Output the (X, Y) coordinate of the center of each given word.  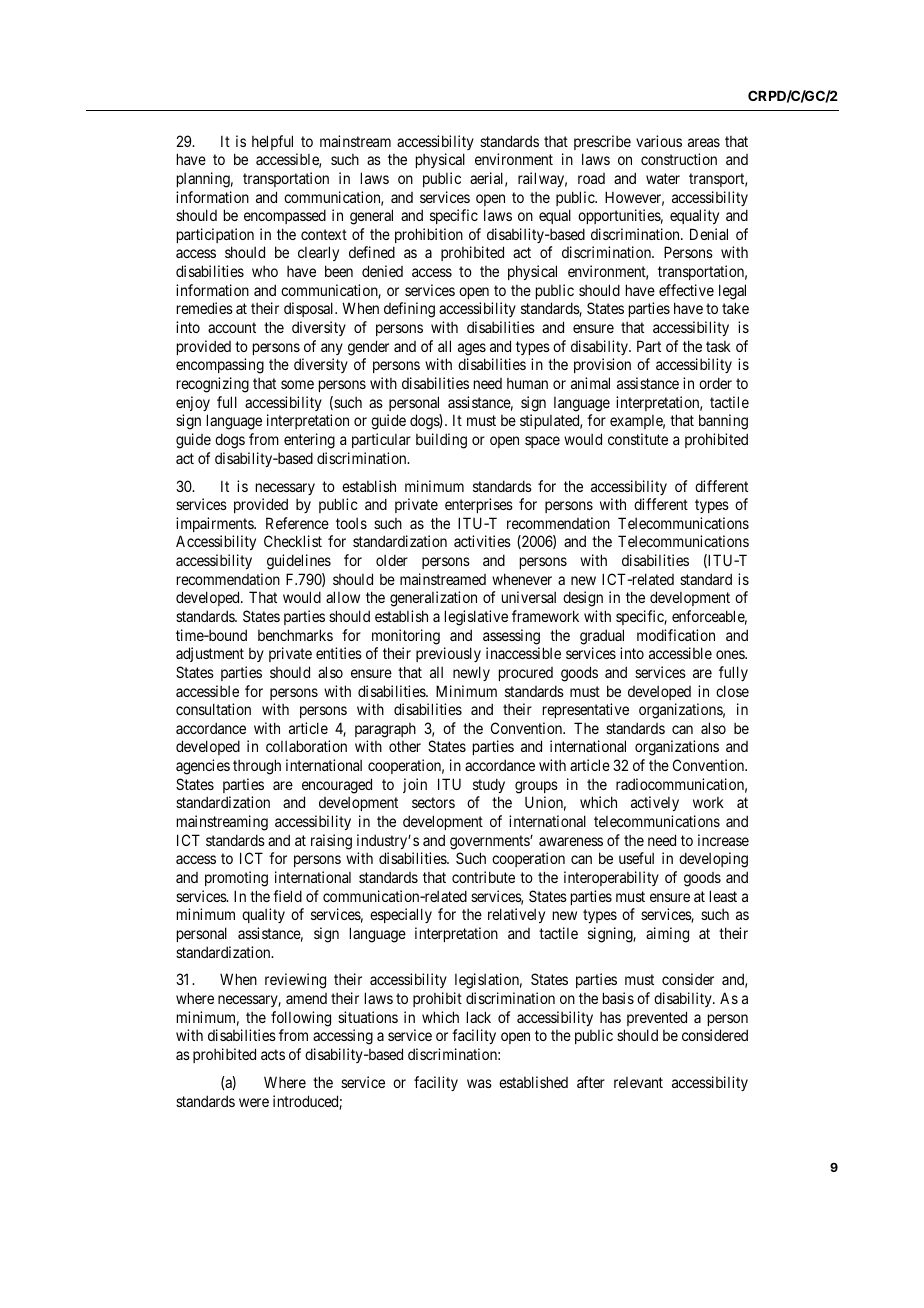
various (659, 141)
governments (490, 842)
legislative (476, 618)
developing (713, 860)
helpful (272, 142)
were (254, 1102)
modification (676, 635)
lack (479, 1017)
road (591, 178)
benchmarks (295, 635)
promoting (236, 879)
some (297, 384)
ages (472, 349)
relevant (638, 1082)
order (715, 383)
